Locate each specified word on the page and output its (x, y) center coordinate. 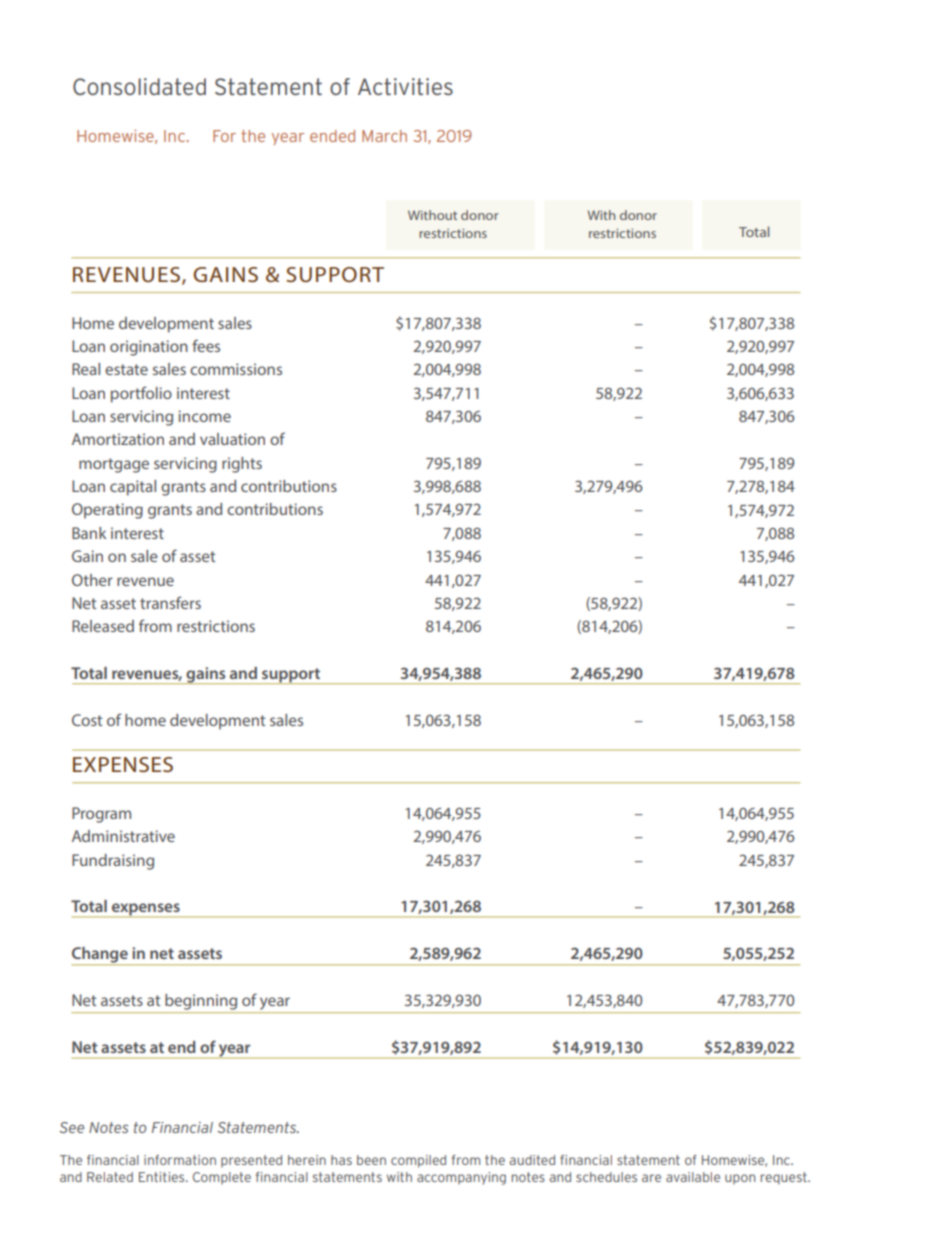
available (693, 1177)
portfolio (141, 394)
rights (242, 465)
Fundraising (113, 862)
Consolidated (139, 86)
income (204, 416)
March (384, 136)
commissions (236, 369)
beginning (201, 1002)
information (180, 1160)
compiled (418, 1161)
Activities (405, 86)
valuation (232, 439)
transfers (170, 602)
